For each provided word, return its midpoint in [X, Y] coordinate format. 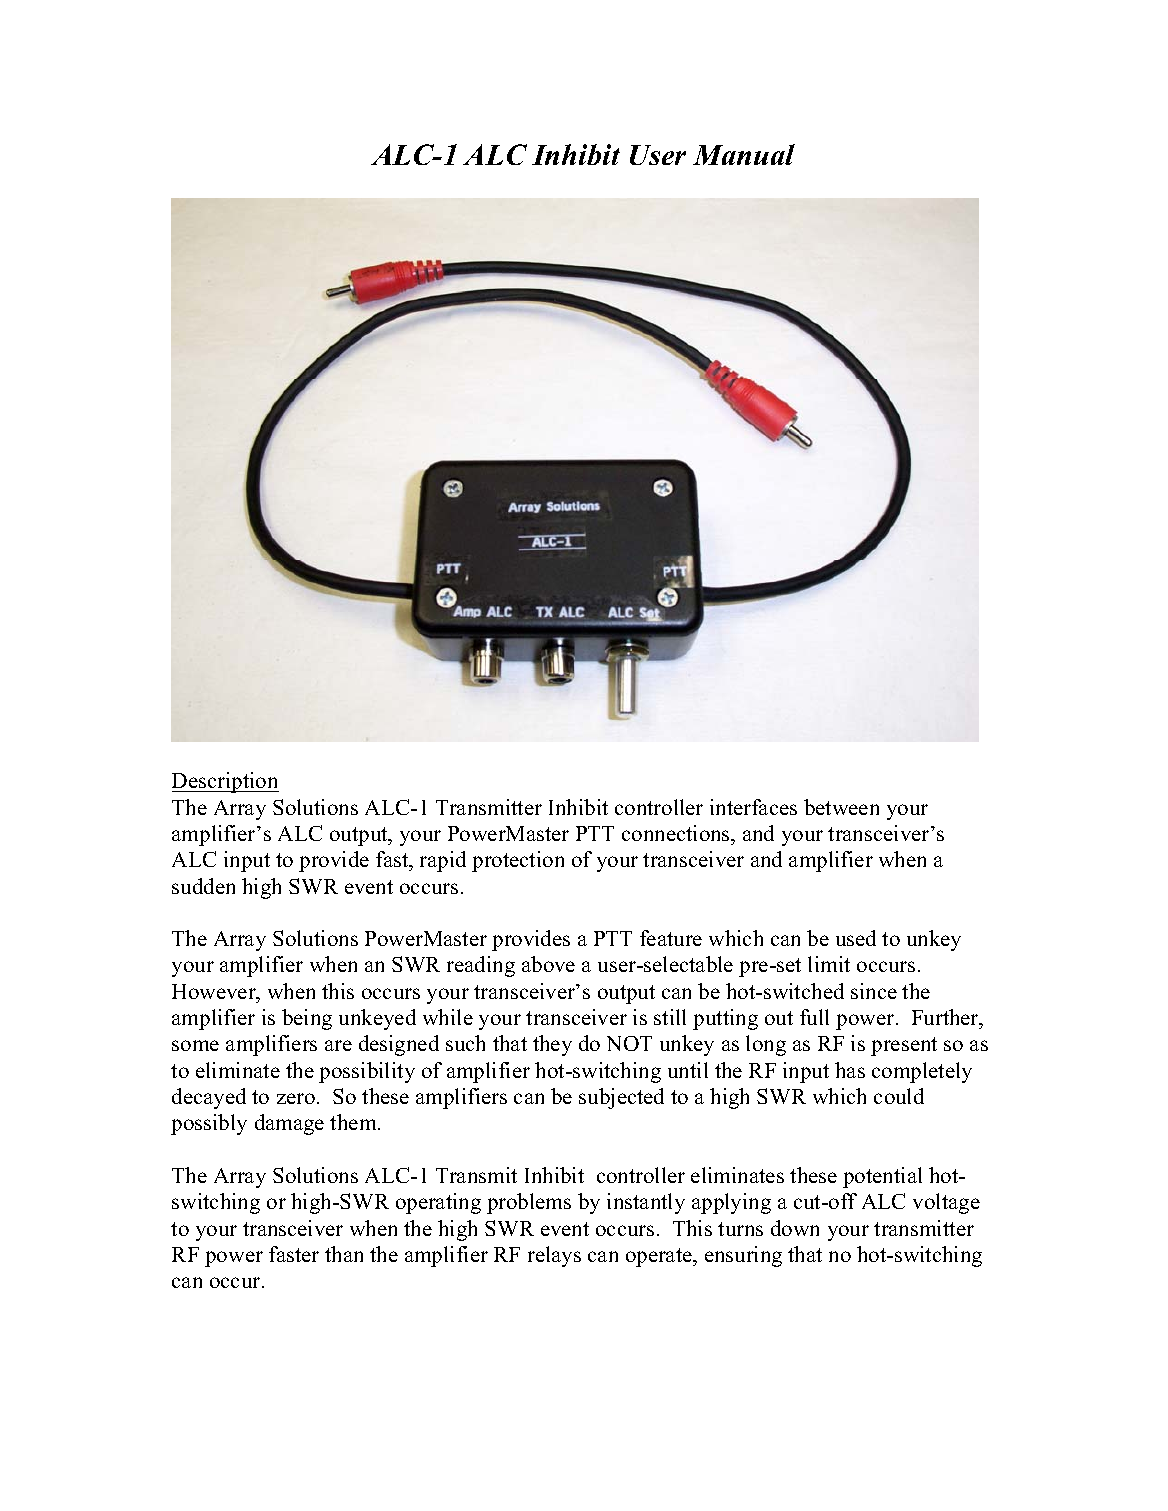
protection [518, 861]
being [307, 1019]
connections [677, 833]
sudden [203, 886]
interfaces [753, 807]
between [841, 807]
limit [829, 964]
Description [225, 782]
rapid [443, 861]
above [548, 964]
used [856, 938]
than [344, 1254]
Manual [744, 154]
